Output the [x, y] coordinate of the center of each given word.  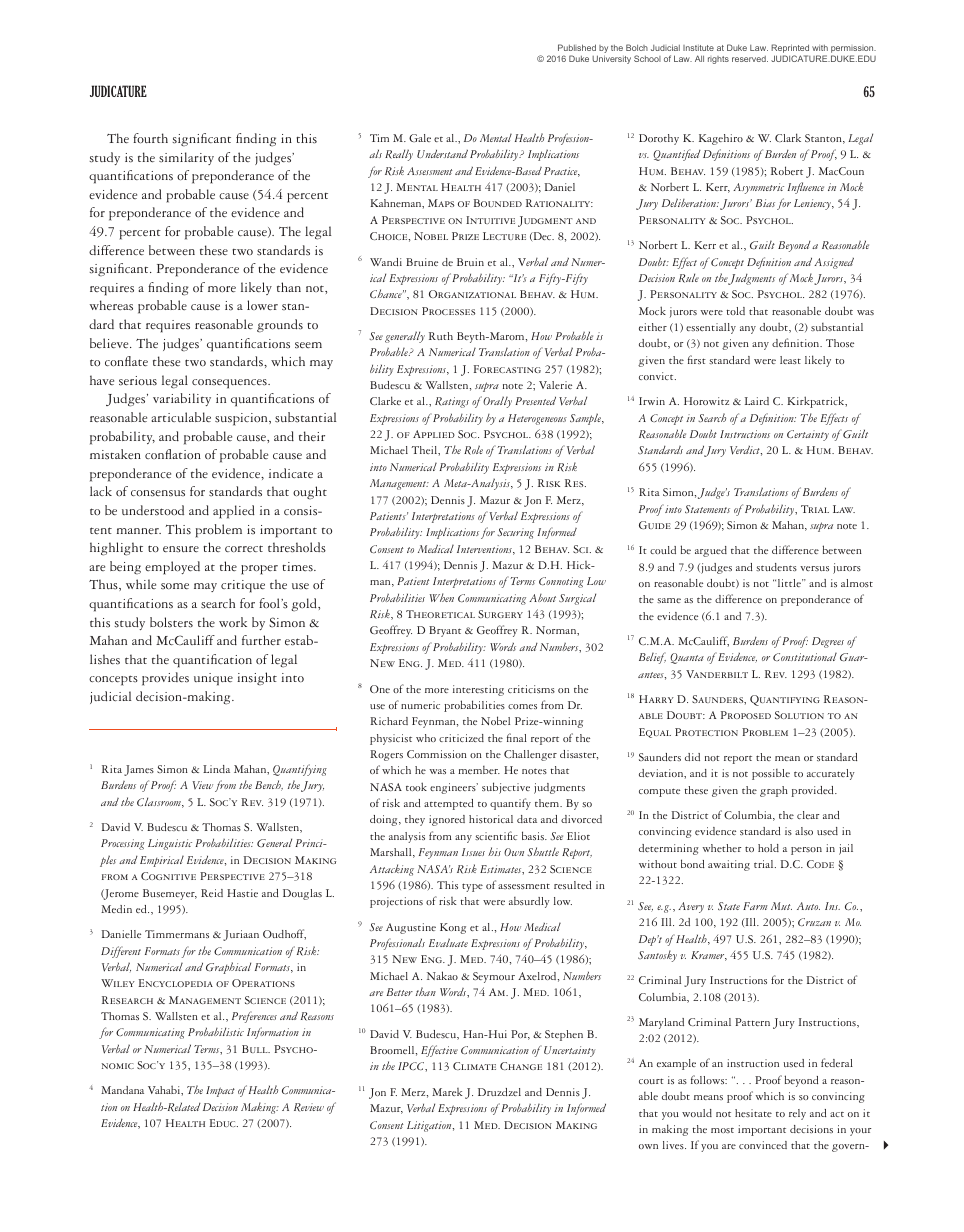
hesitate [753, 1113]
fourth [150, 138]
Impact [220, 1091]
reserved [750, 59]
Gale [420, 138]
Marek [447, 1092]
